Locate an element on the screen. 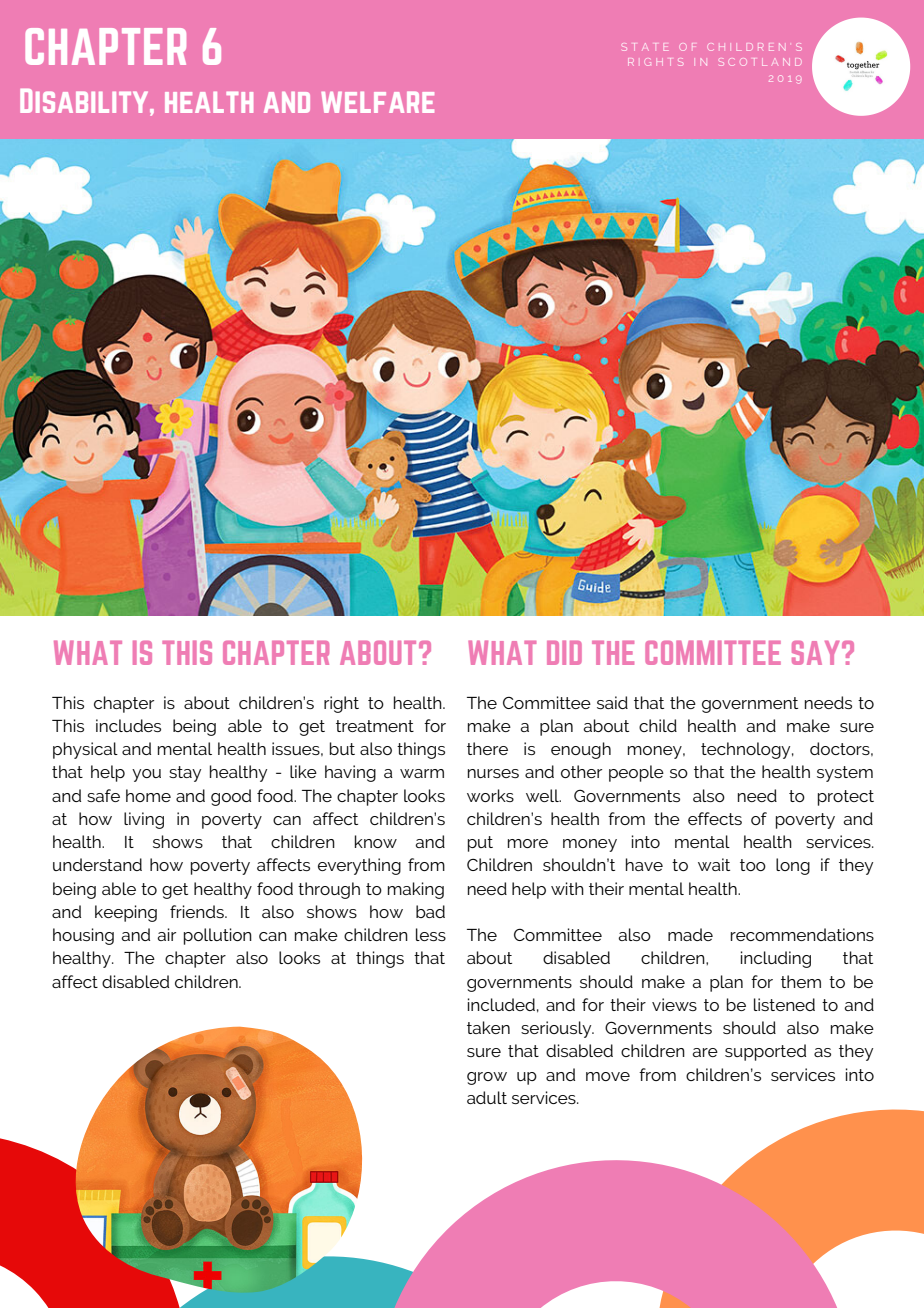 The height and width of the screenshot is (1308, 924). DID is located at coordinates (564, 652).
